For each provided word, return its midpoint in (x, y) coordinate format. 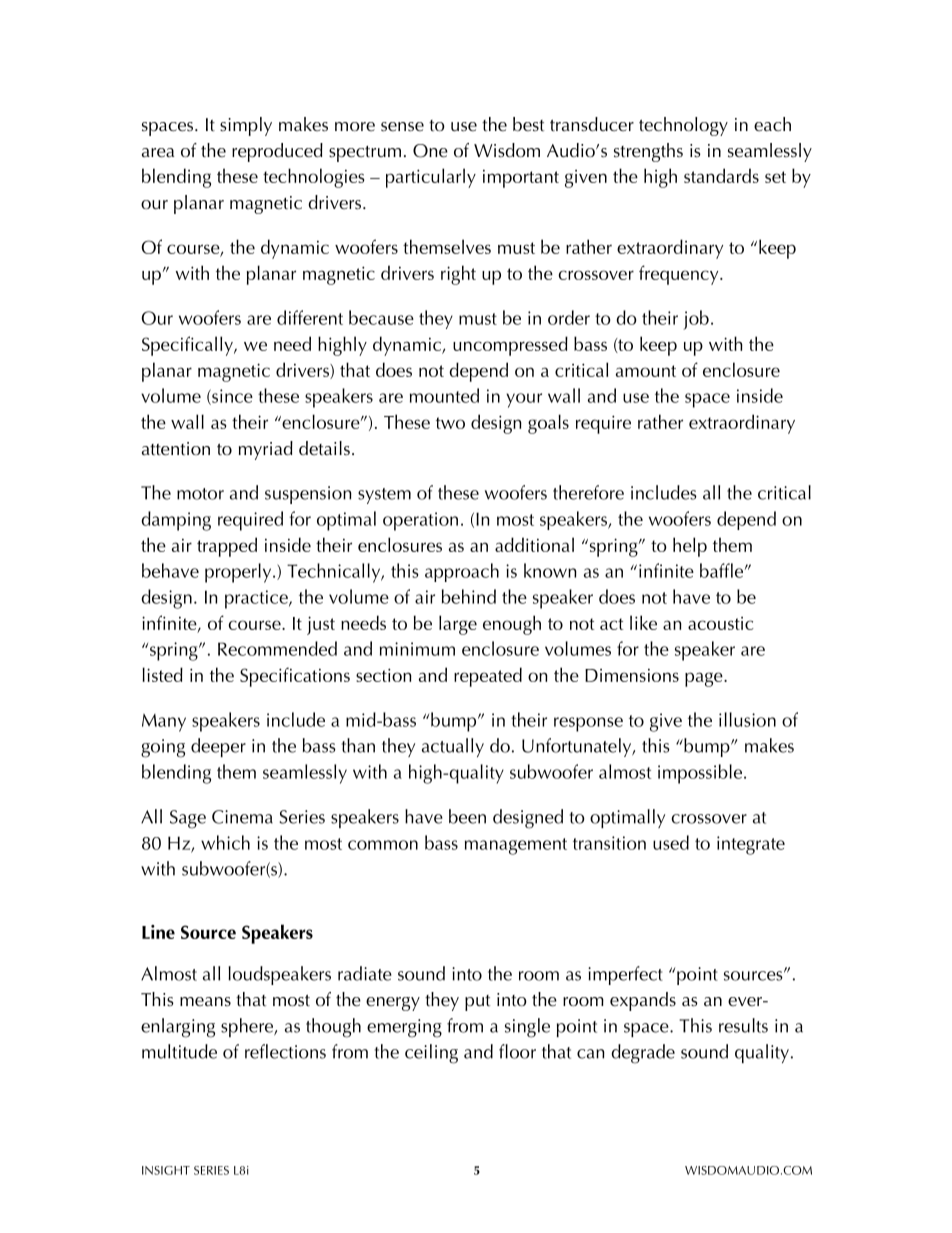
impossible (701, 774)
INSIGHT (166, 1170)
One (430, 151)
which (225, 842)
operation (420, 521)
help (690, 547)
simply (246, 126)
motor (200, 494)
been (467, 816)
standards (721, 175)
